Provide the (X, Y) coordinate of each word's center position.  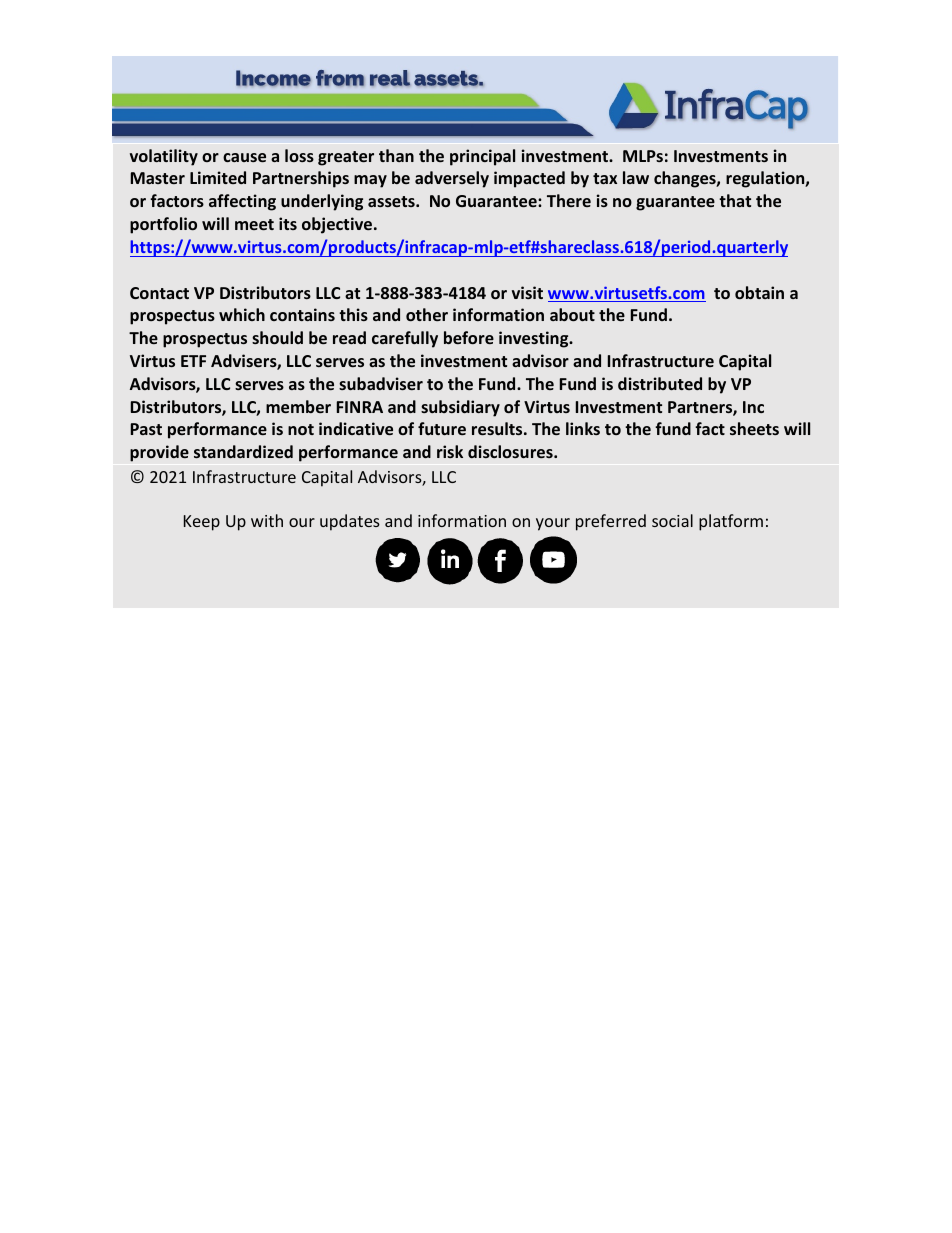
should (277, 337)
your (553, 524)
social (672, 520)
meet (254, 224)
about (572, 314)
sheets (754, 428)
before (469, 337)
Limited (218, 177)
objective (338, 225)
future (442, 428)
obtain (759, 292)
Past (146, 429)
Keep (202, 523)
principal (482, 157)
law (636, 177)
